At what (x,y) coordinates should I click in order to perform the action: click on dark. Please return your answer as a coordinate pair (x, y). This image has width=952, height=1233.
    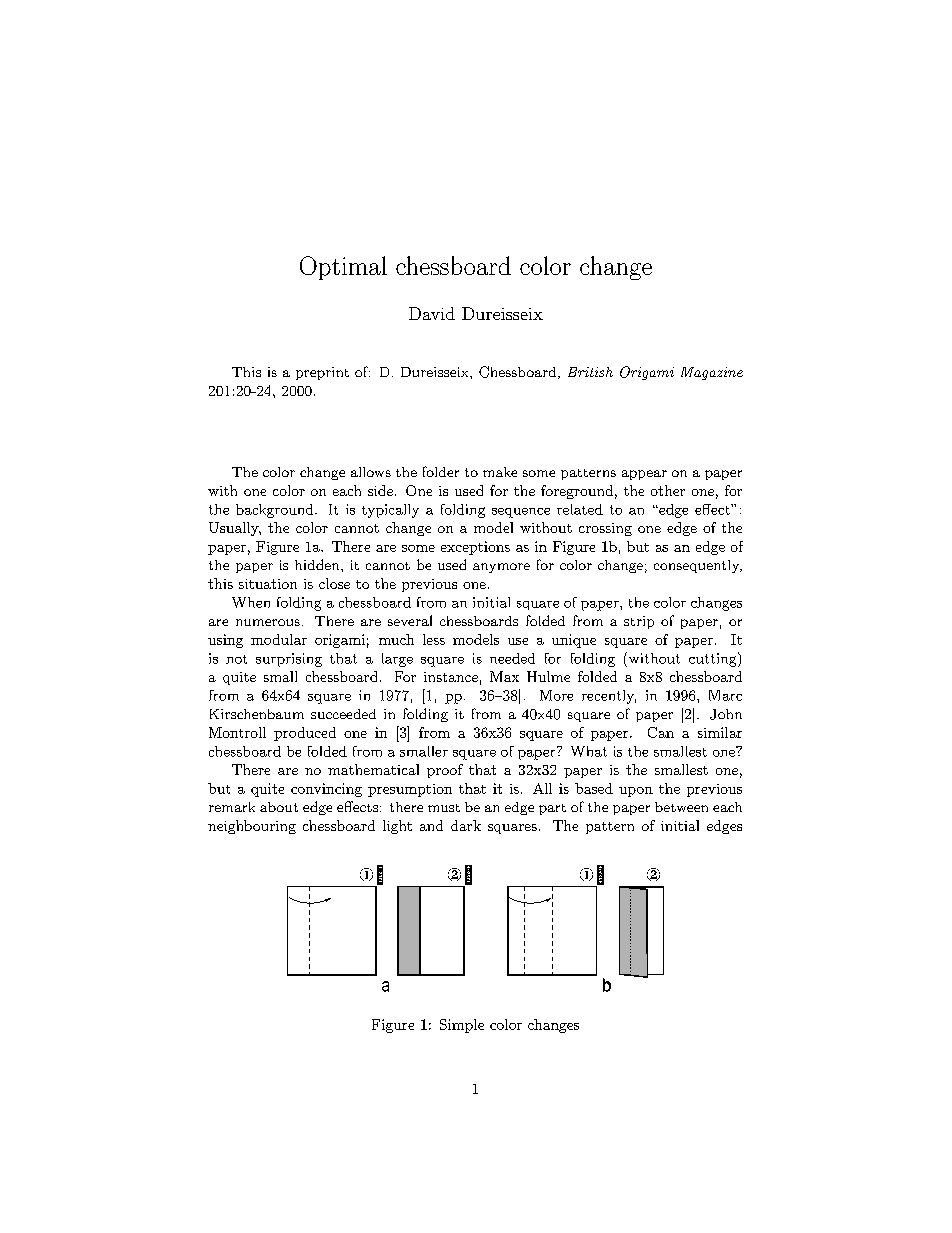
    Looking at the image, I should click on (466, 825).
